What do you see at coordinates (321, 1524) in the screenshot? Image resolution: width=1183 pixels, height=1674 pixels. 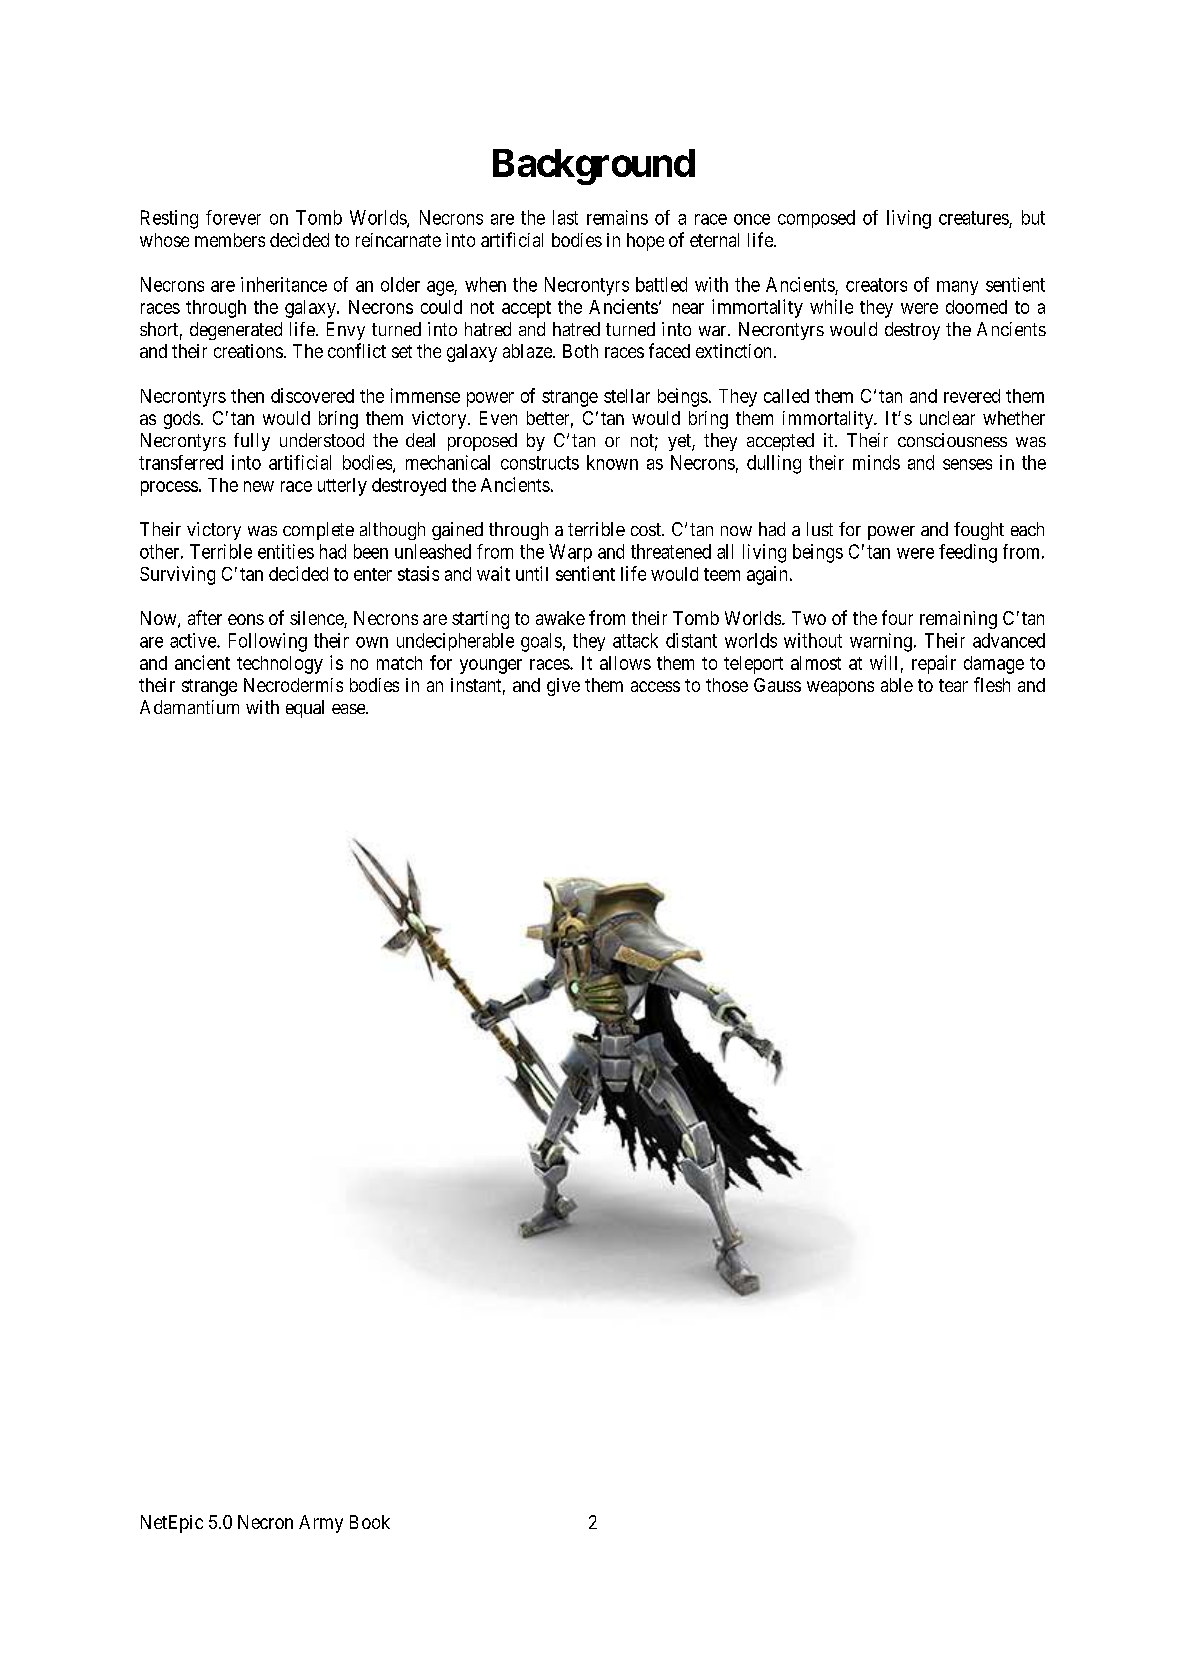 I see `Army` at bounding box center [321, 1524].
